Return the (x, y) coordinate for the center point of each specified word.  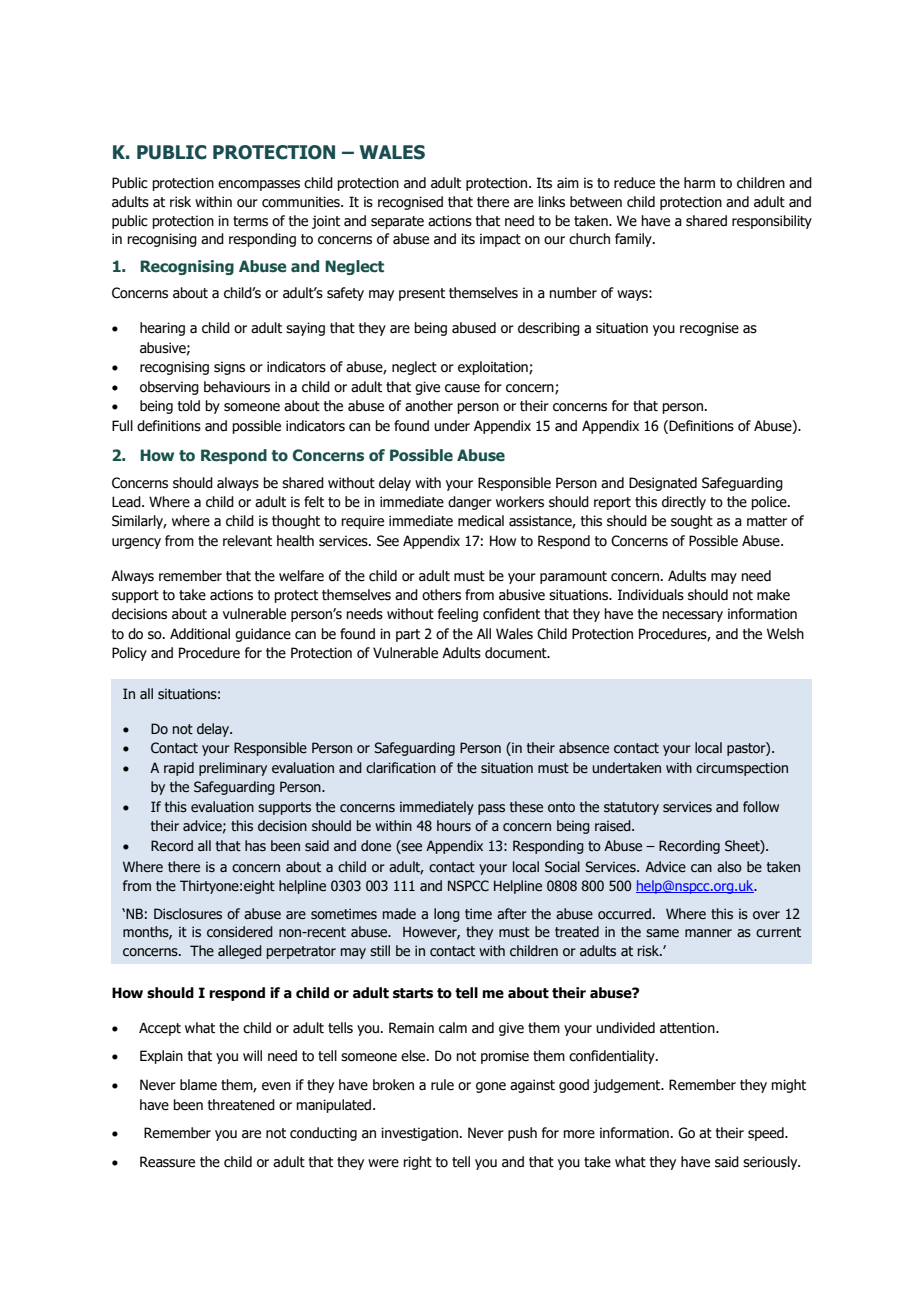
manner (708, 933)
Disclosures (188, 914)
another (429, 406)
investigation (421, 1134)
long (447, 915)
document (517, 653)
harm (699, 183)
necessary (692, 616)
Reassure (167, 1162)
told (189, 406)
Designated (663, 484)
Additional (200, 634)
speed (767, 1134)
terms (250, 221)
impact (500, 240)
